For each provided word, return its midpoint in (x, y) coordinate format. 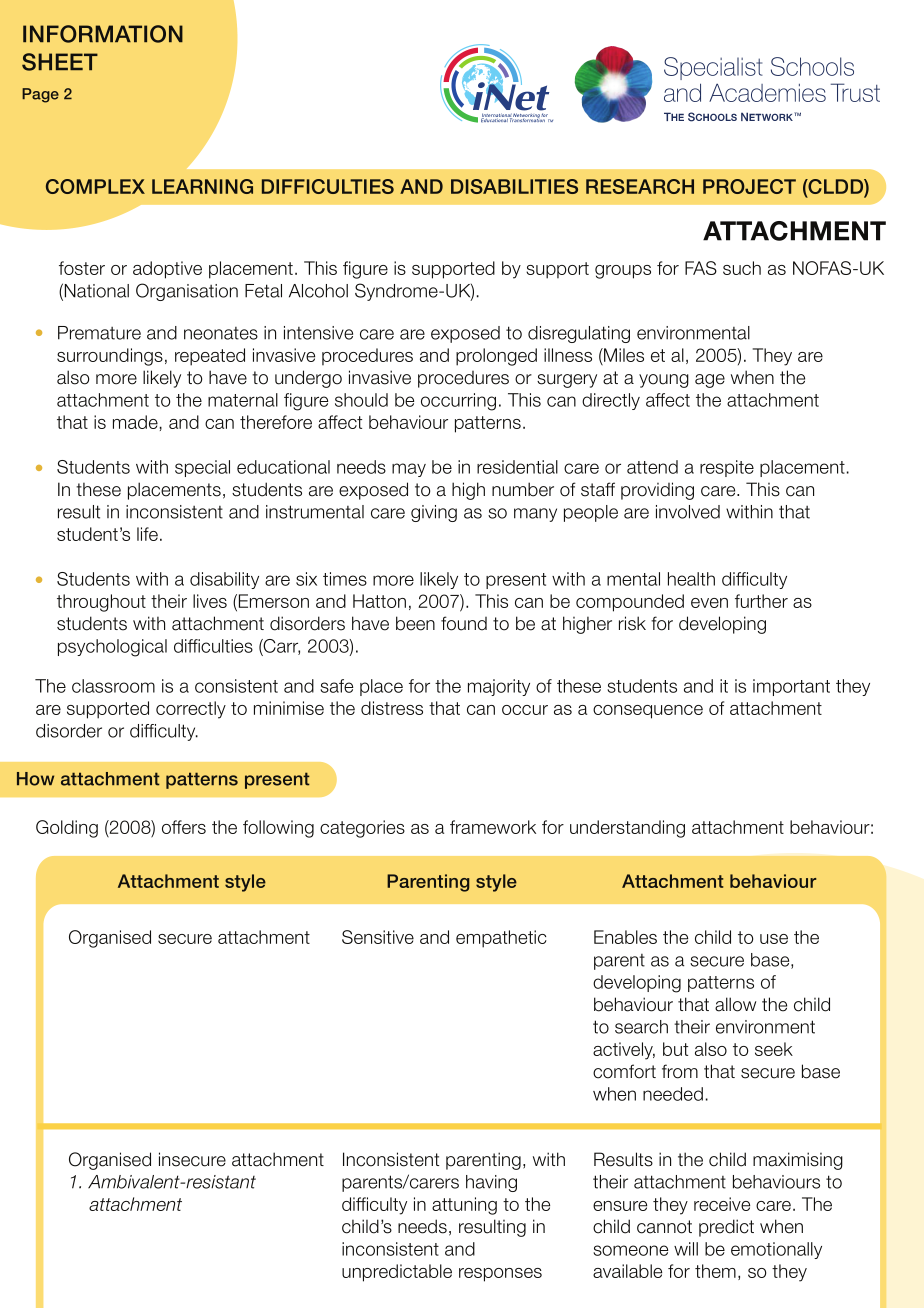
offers (184, 827)
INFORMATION (103, 34)
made (135, 422)
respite (727, 468)
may (409, 470)
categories (362, 829)
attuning (464, 1206)
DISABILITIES (514, 186)
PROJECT (749, 186)
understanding (627, 829)
